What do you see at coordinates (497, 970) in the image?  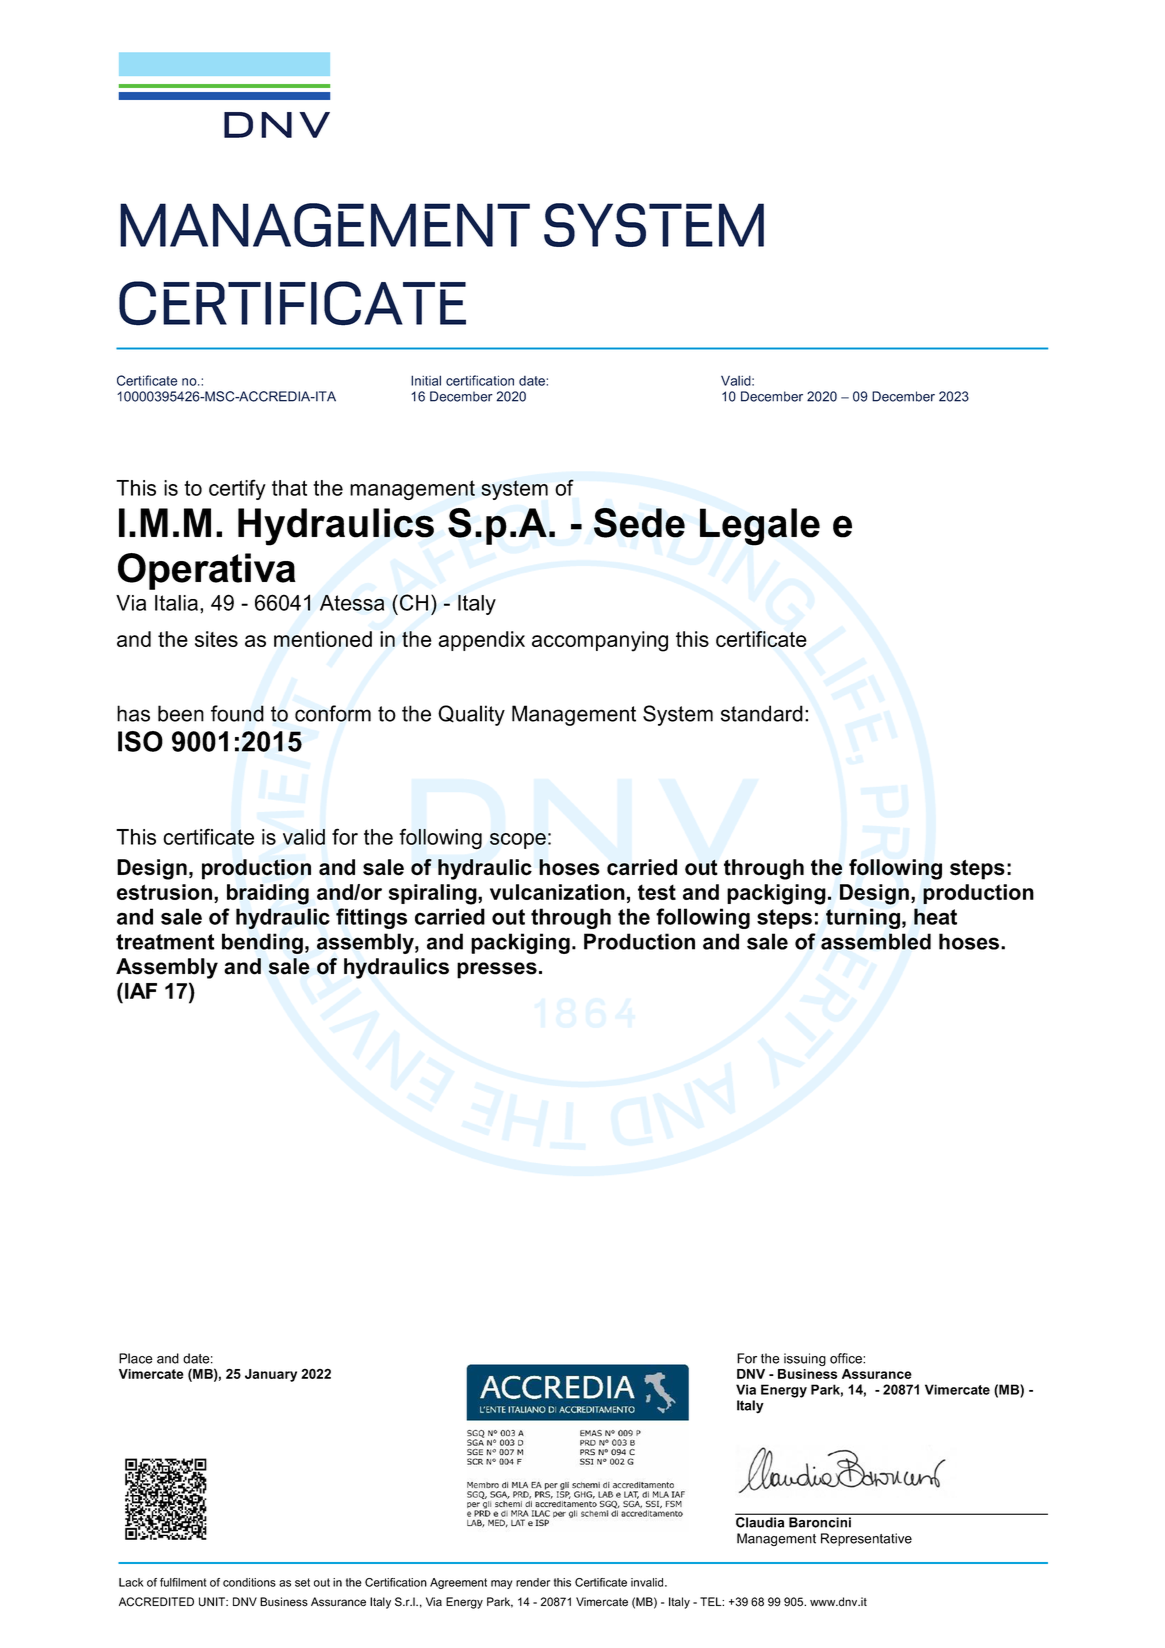 I see `presses` at bounding box center [497, 970].
